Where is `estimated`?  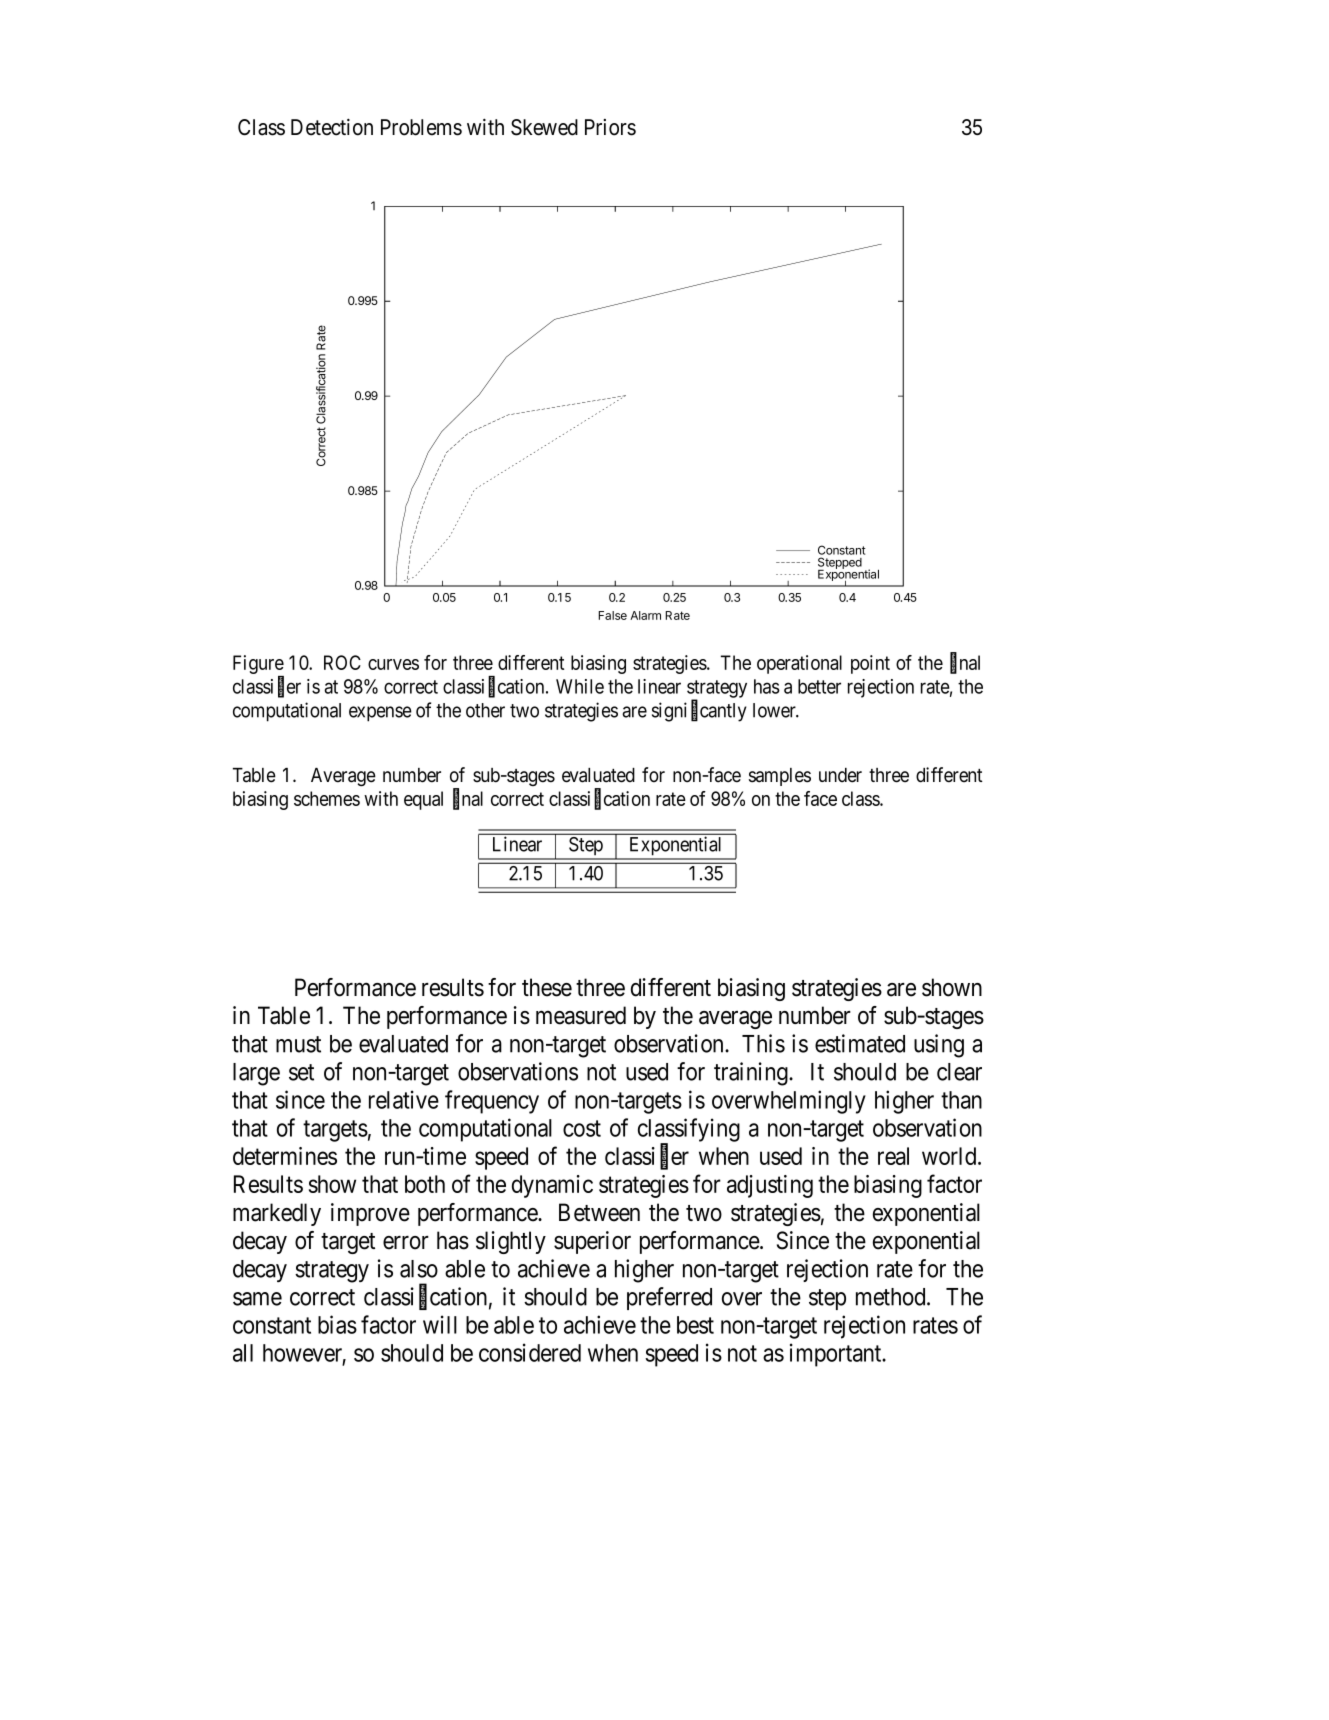 estimated is located at coordinates (860, 1043).
